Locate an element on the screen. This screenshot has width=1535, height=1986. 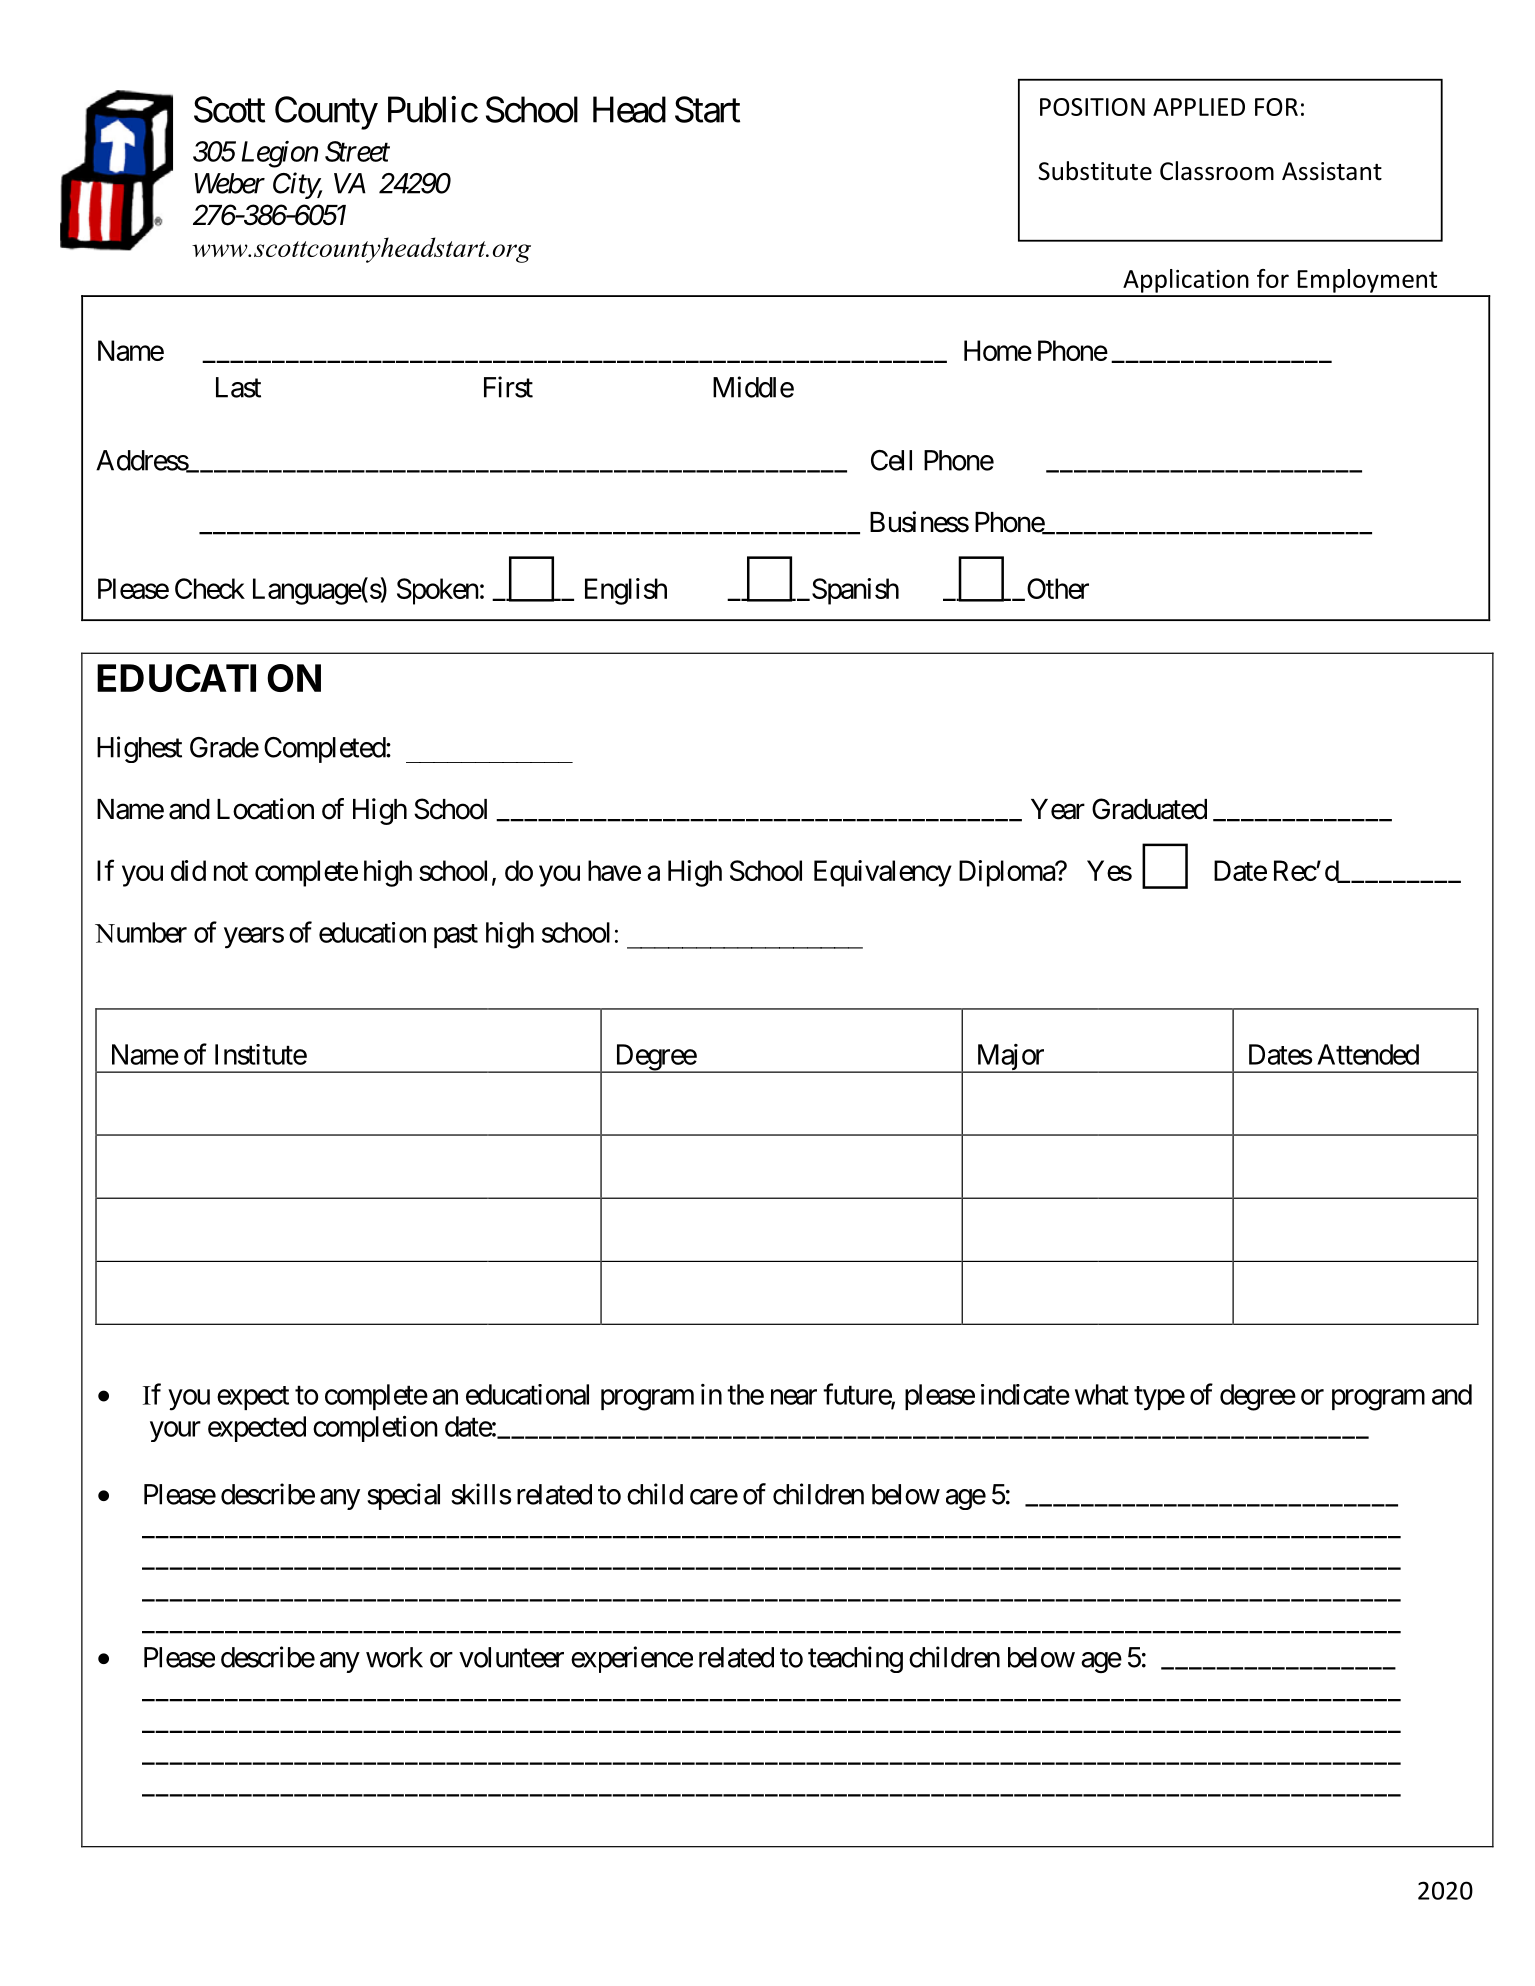
what is located at coordinates (1102, 1394).
